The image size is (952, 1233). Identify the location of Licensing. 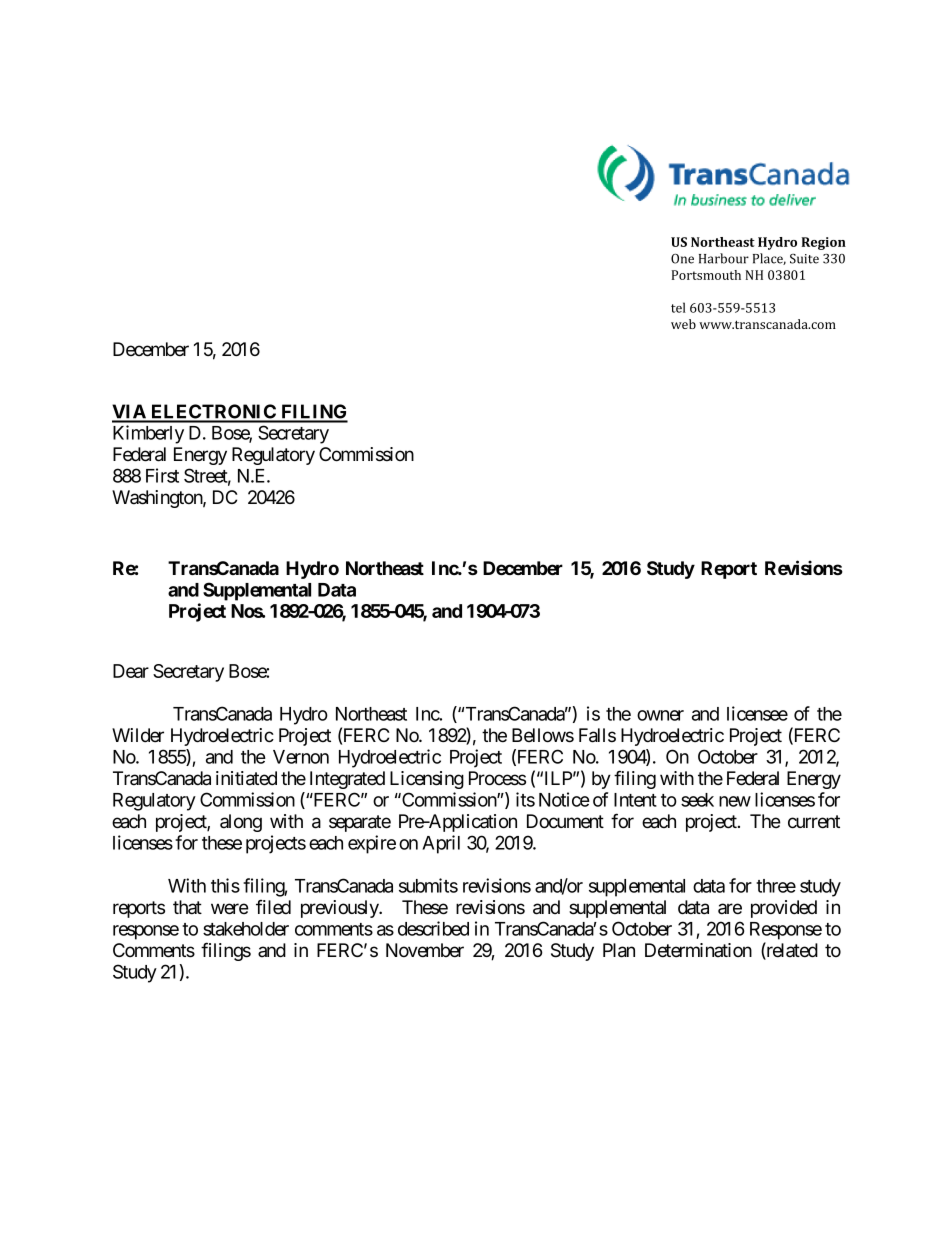
(427, 780).
